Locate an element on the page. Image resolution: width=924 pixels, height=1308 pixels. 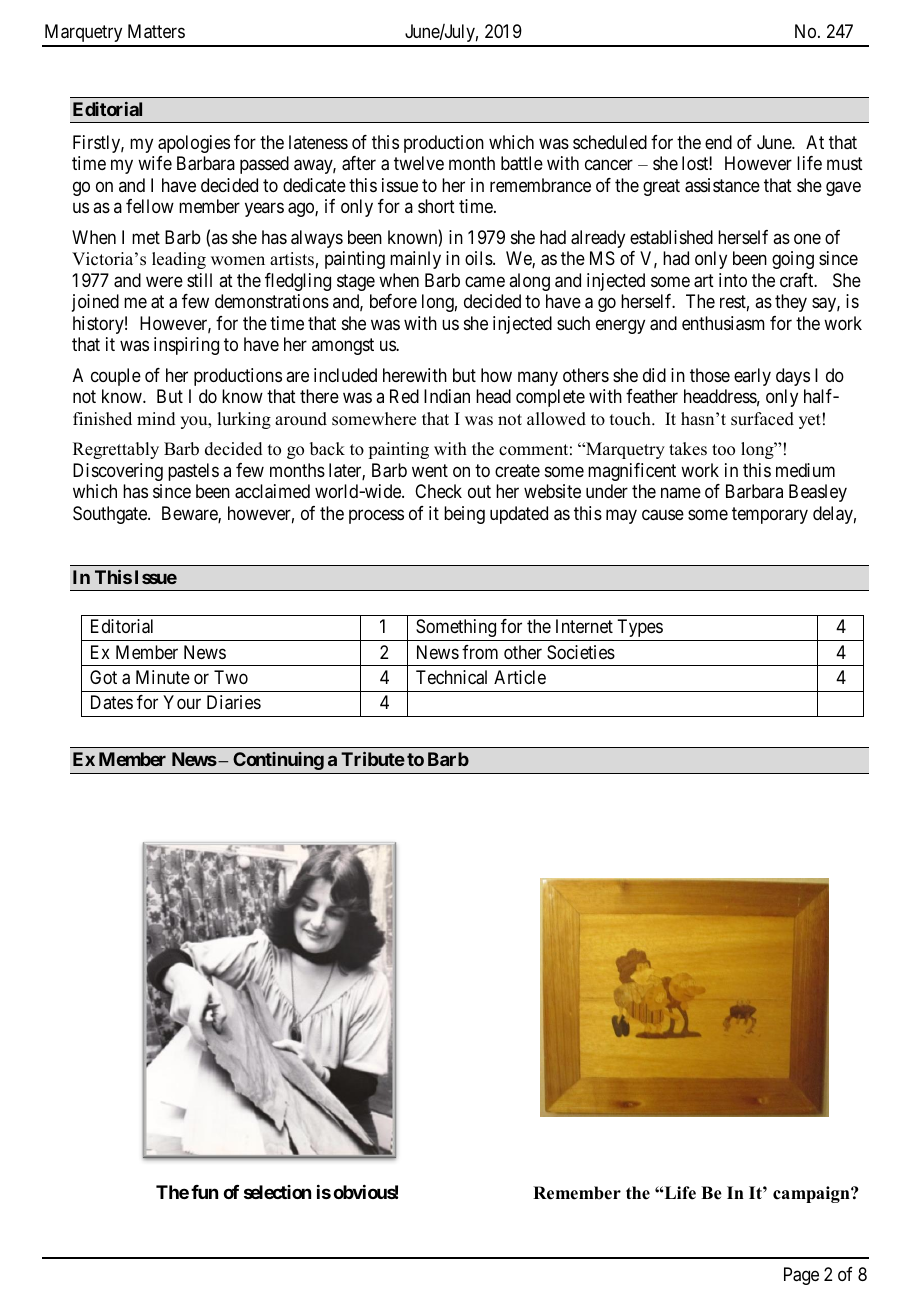
went is located at coordinates (430, 470).
